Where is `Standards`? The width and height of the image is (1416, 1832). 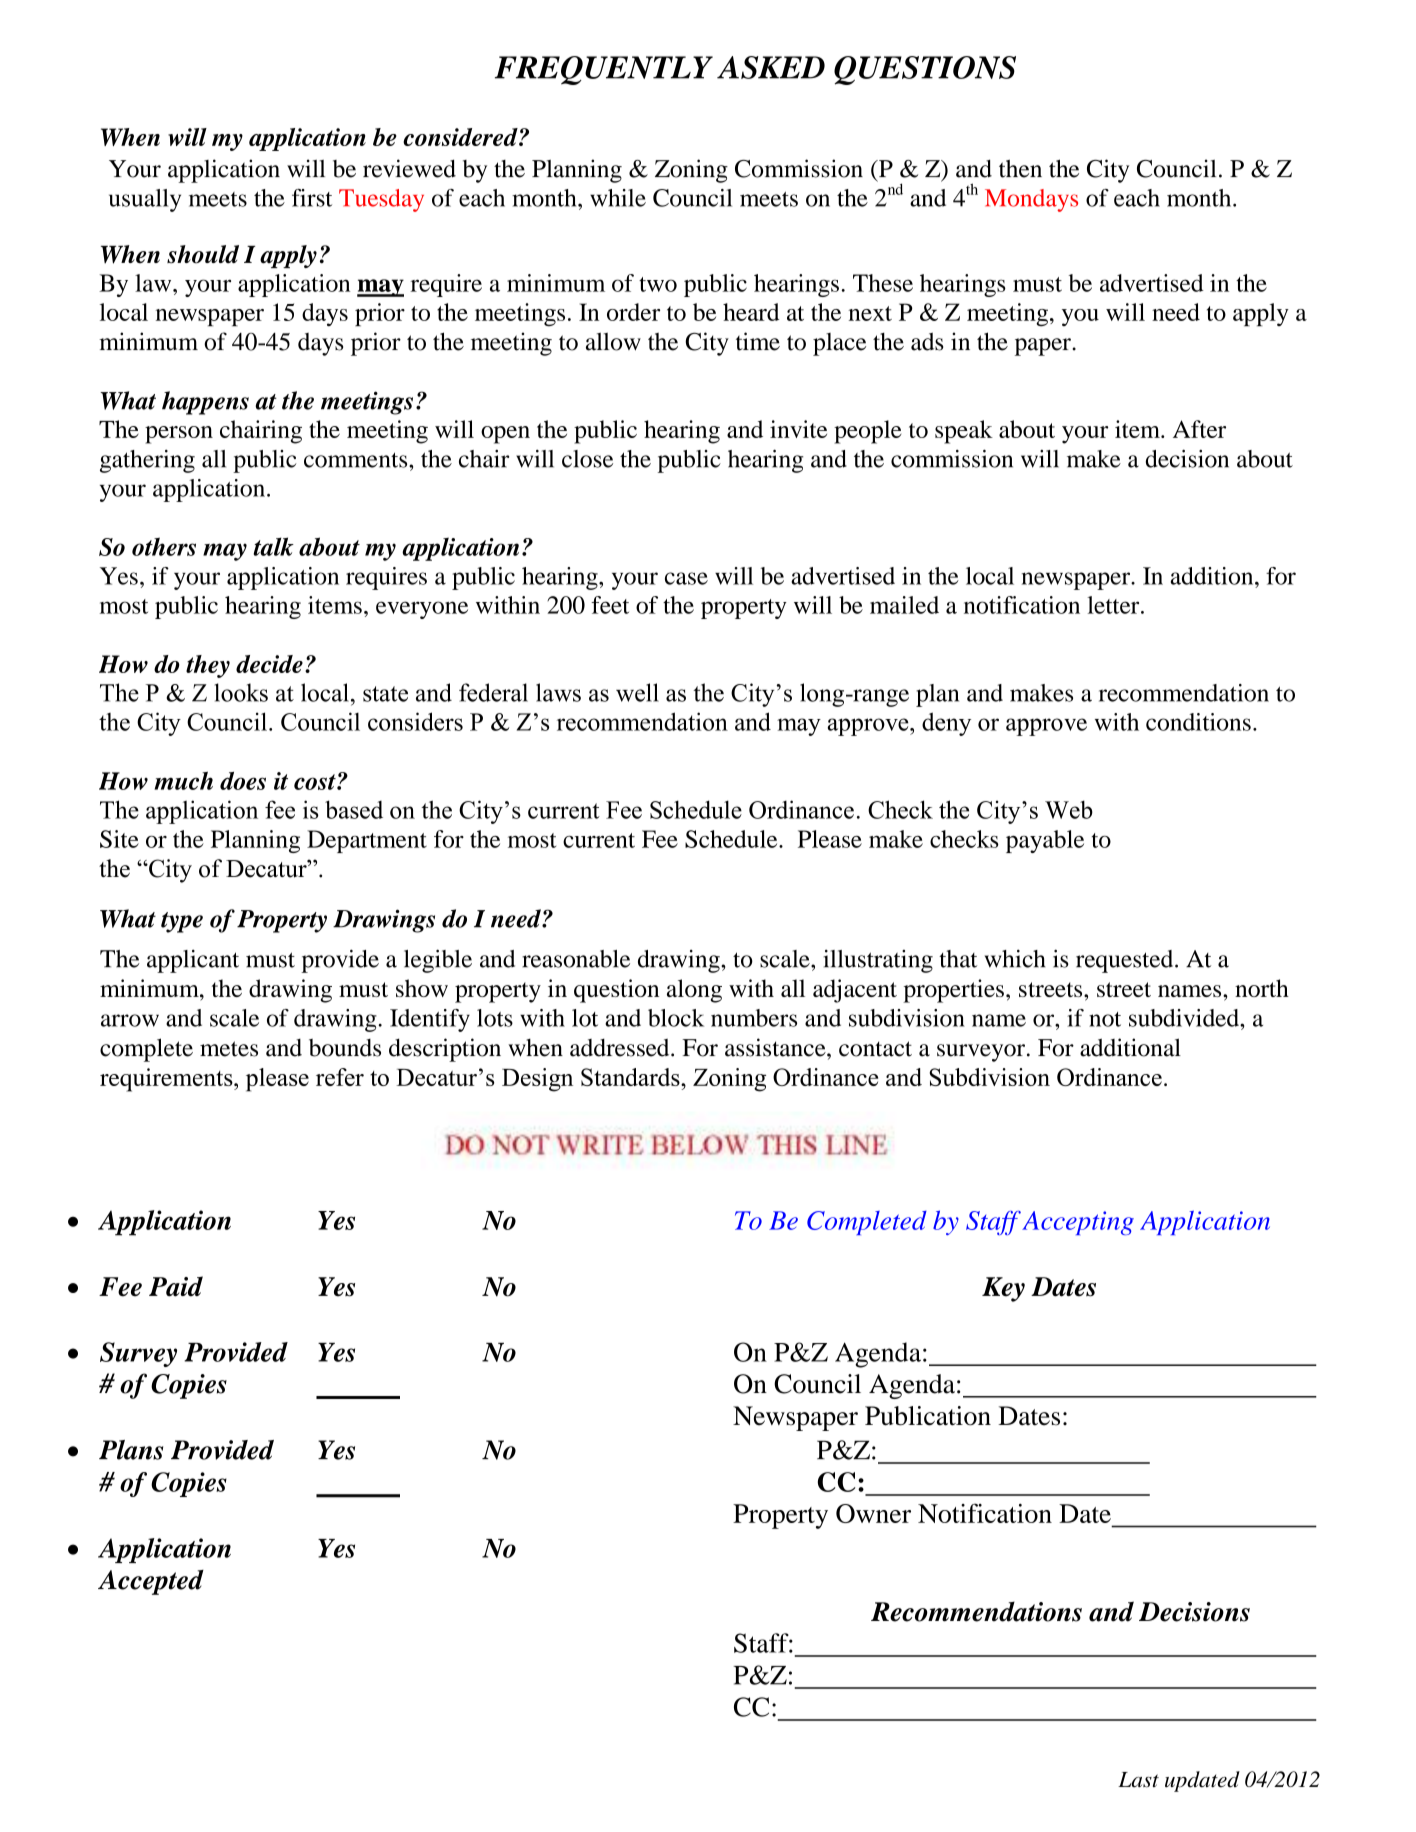 Standards is located at coordinates (631, 1077).
